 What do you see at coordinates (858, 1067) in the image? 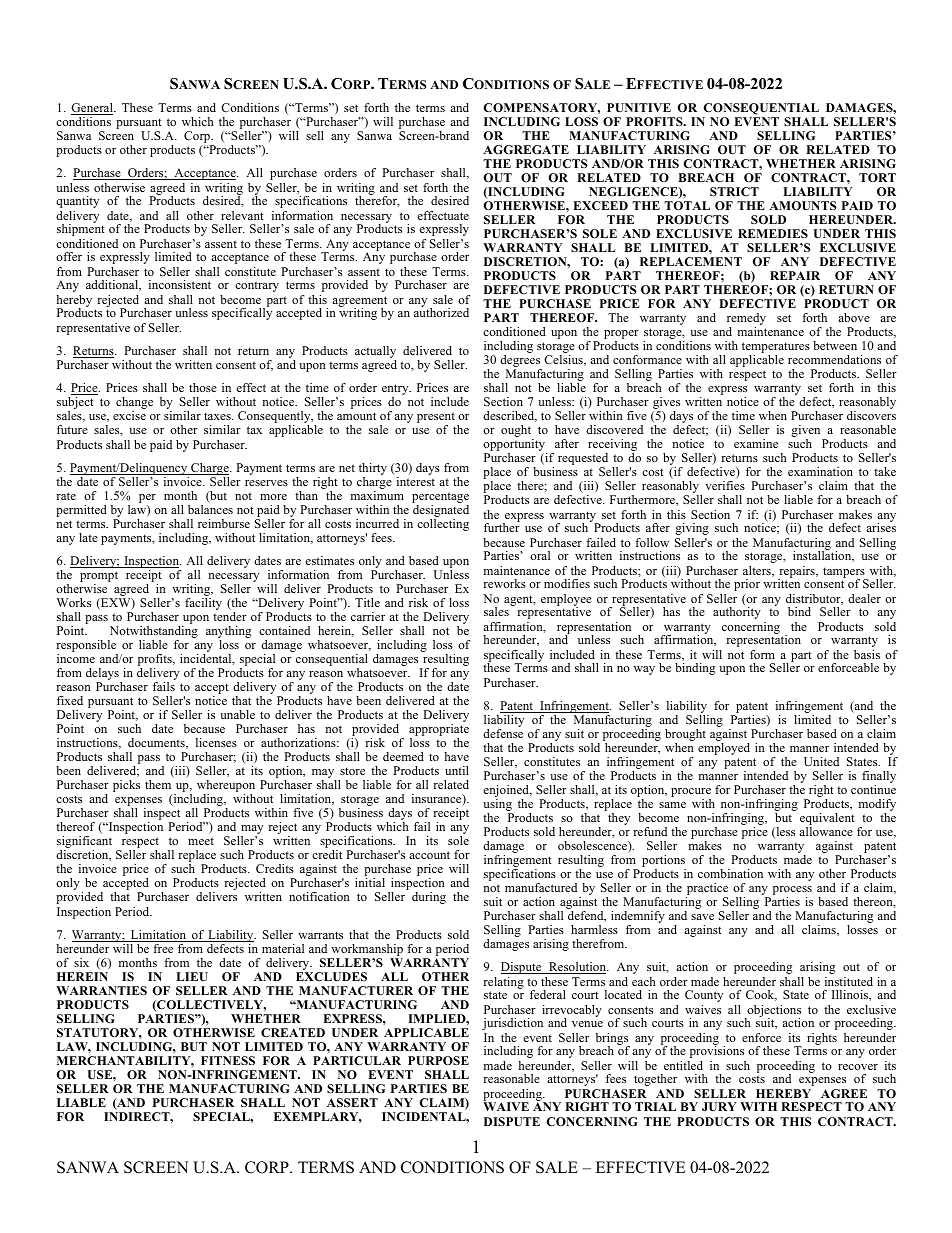
I see `recover` at bounding box center [858, 1067].
